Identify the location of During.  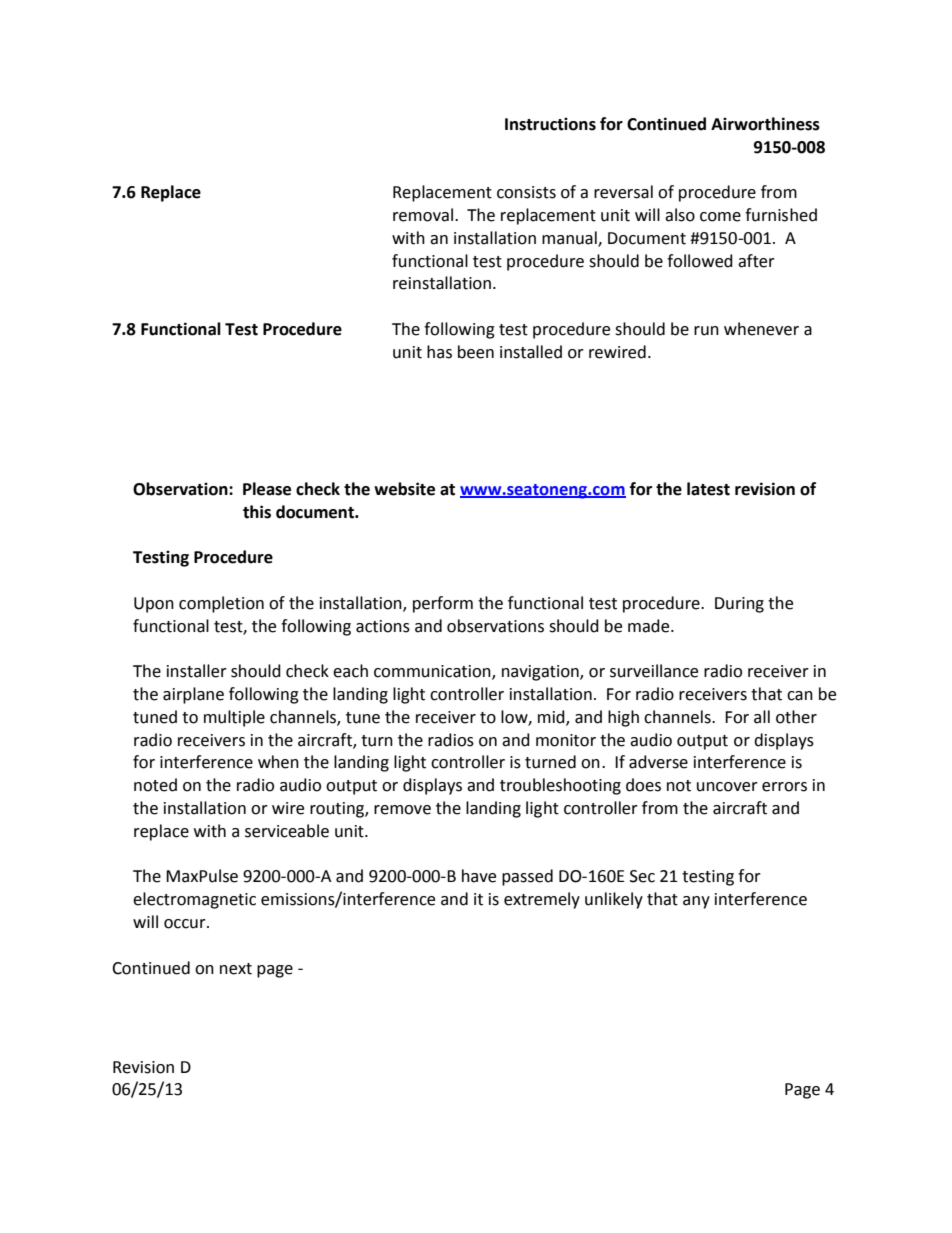
(739, 605).
